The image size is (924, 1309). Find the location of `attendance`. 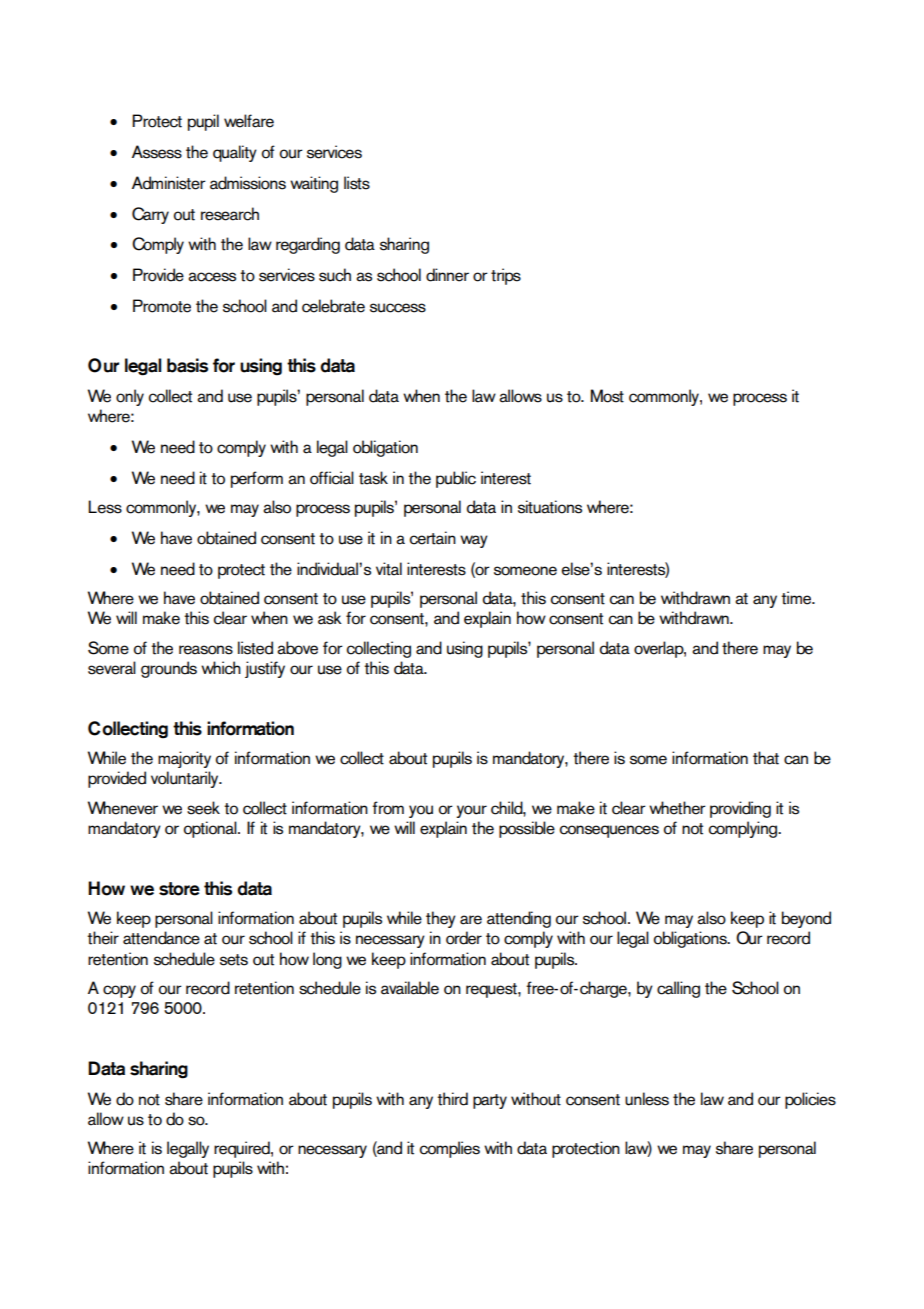

attendance is located at coordinates (161, 938).
